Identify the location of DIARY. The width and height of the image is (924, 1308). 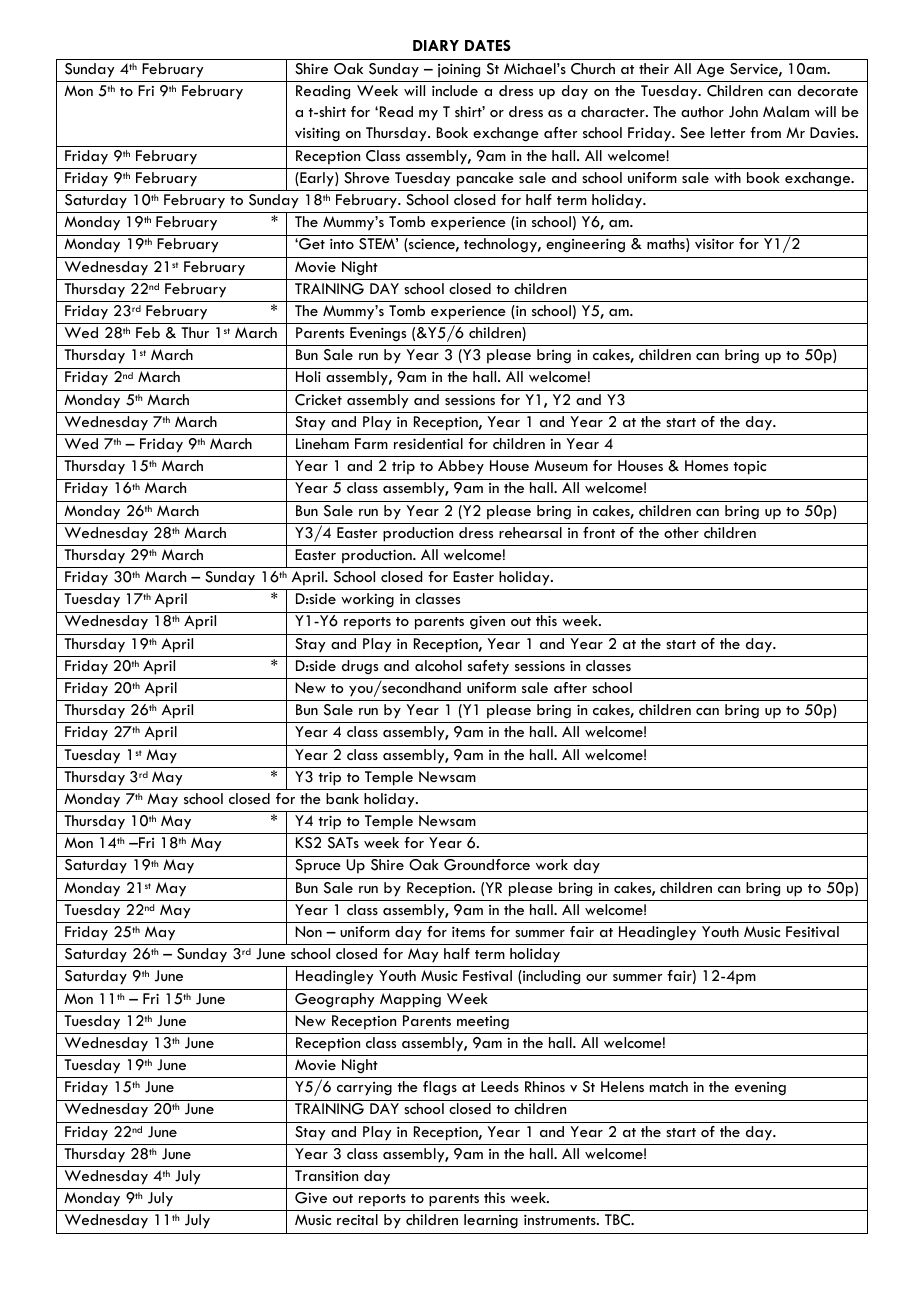
(436, 45).
